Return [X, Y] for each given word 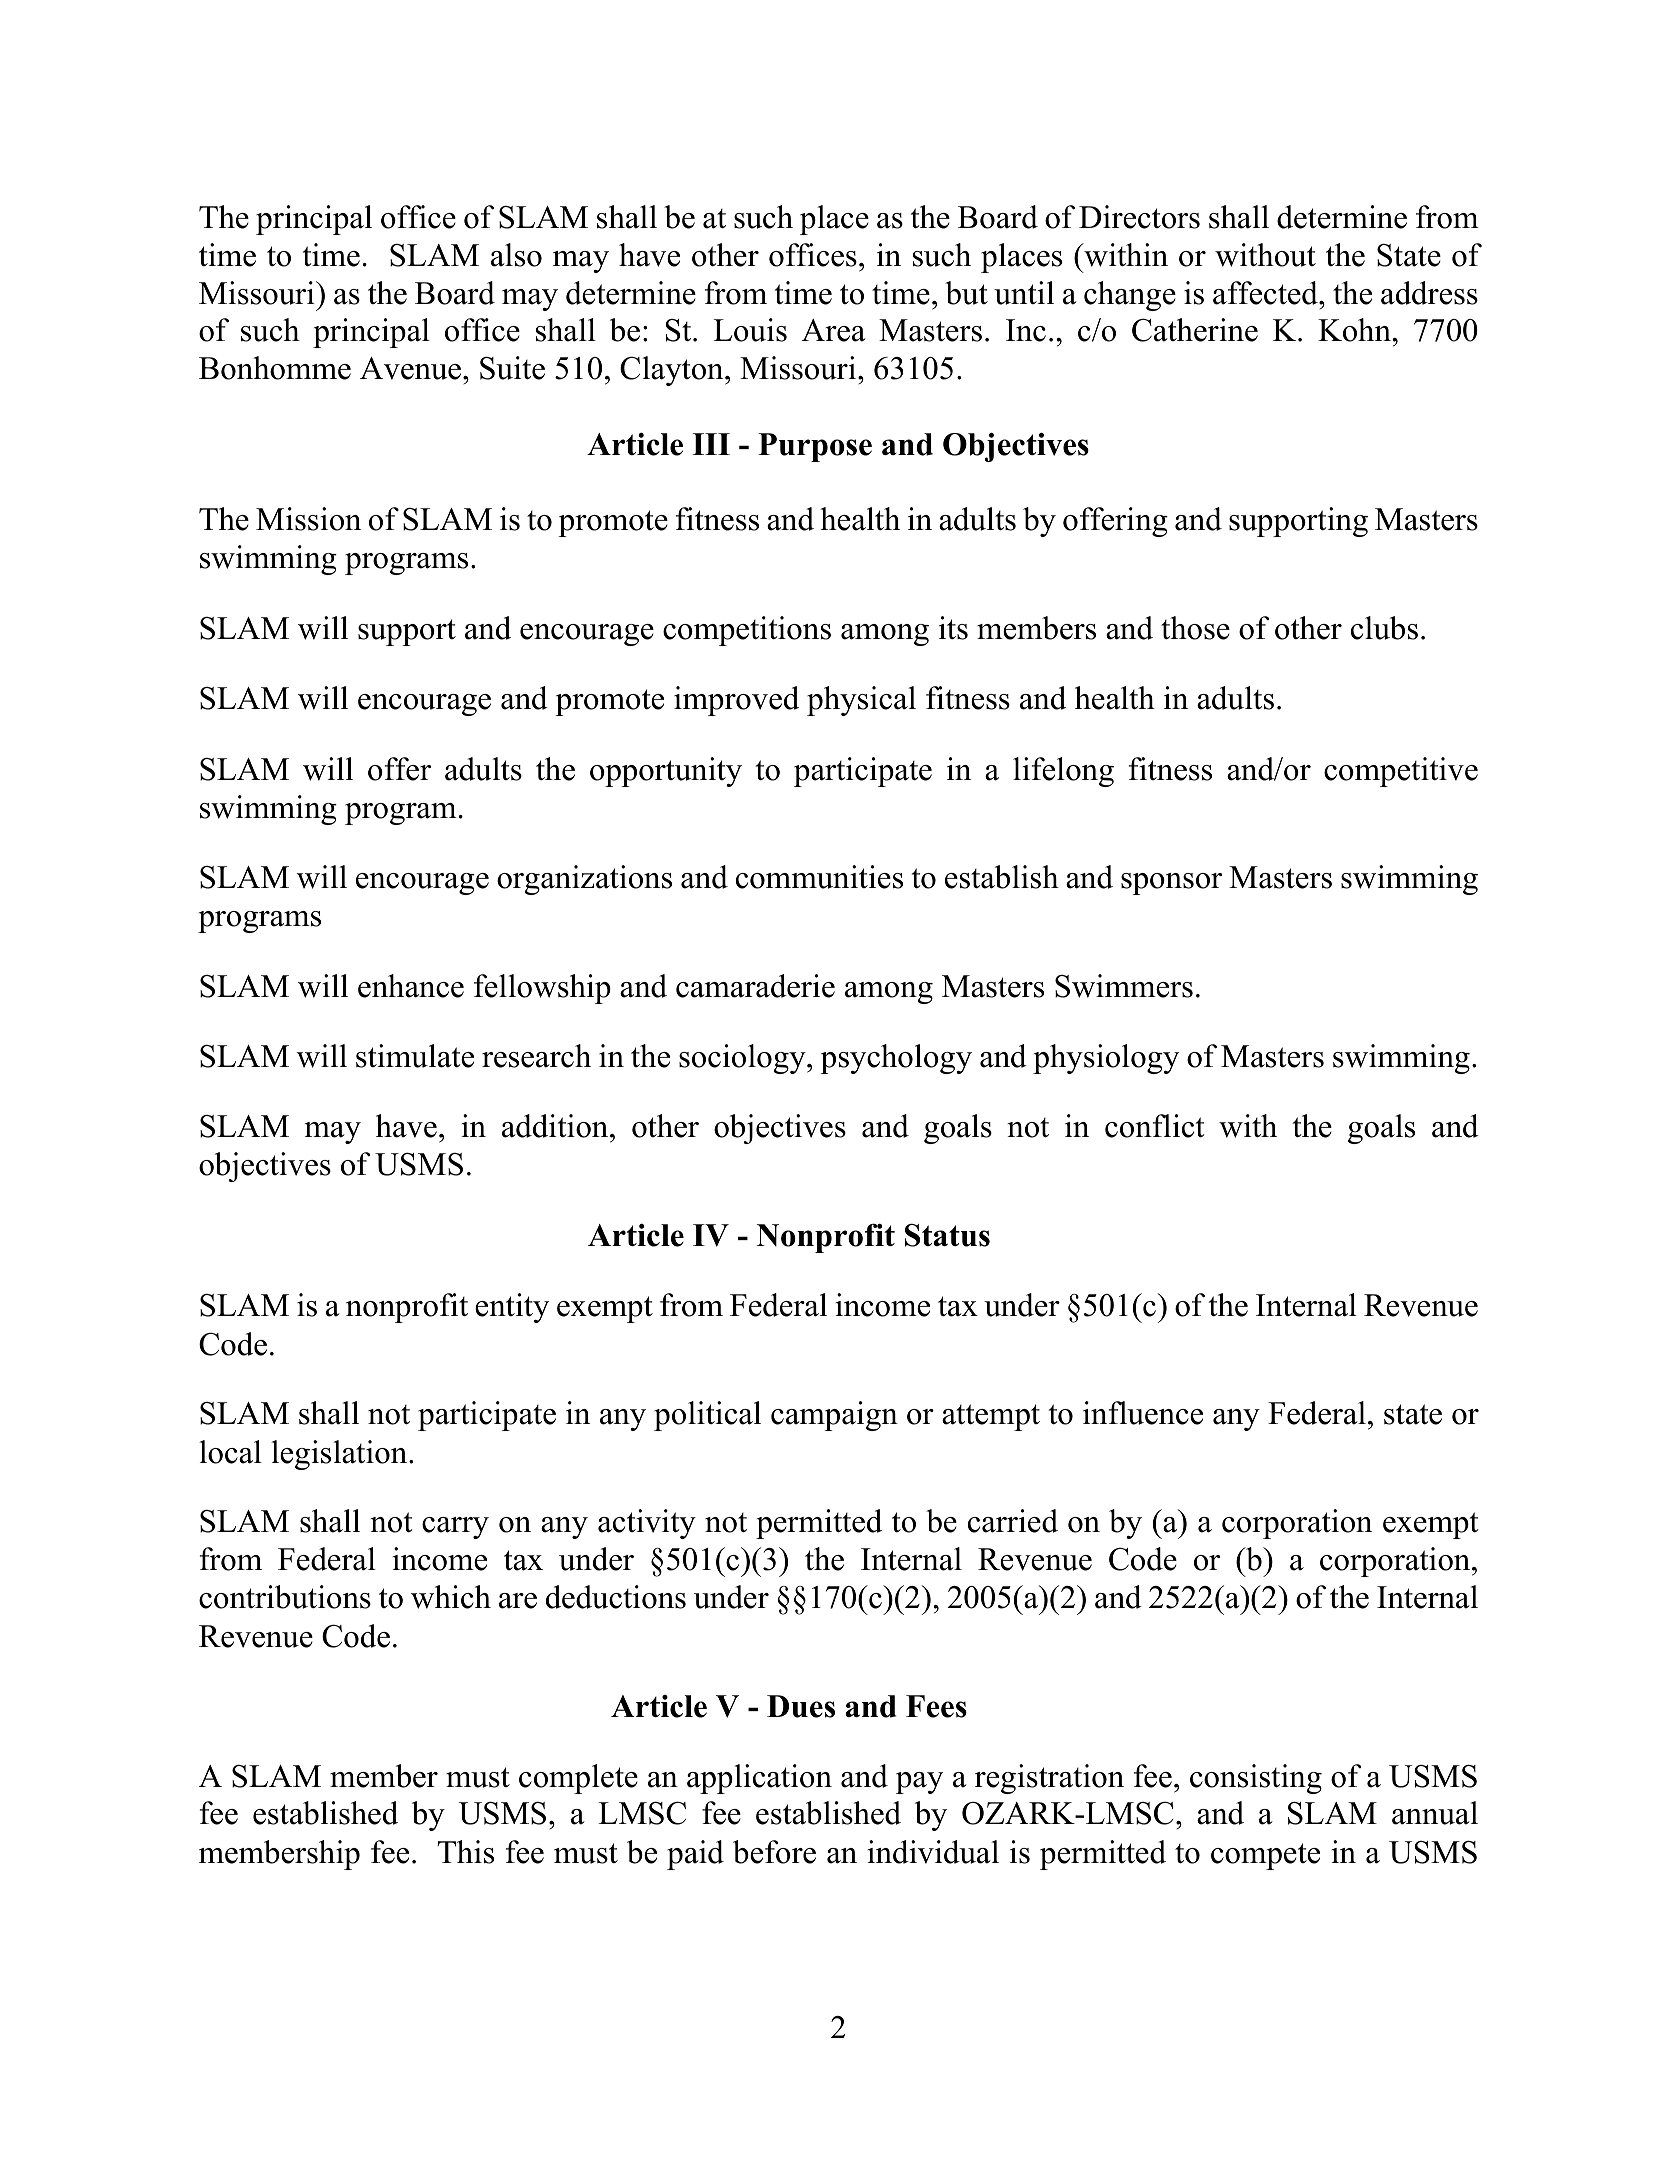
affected [1266, 293]
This [465, 1852]
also [516, 255]
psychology [896, 1059]
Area [834, 330]
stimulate [415, 1056]
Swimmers [1124, 986]
